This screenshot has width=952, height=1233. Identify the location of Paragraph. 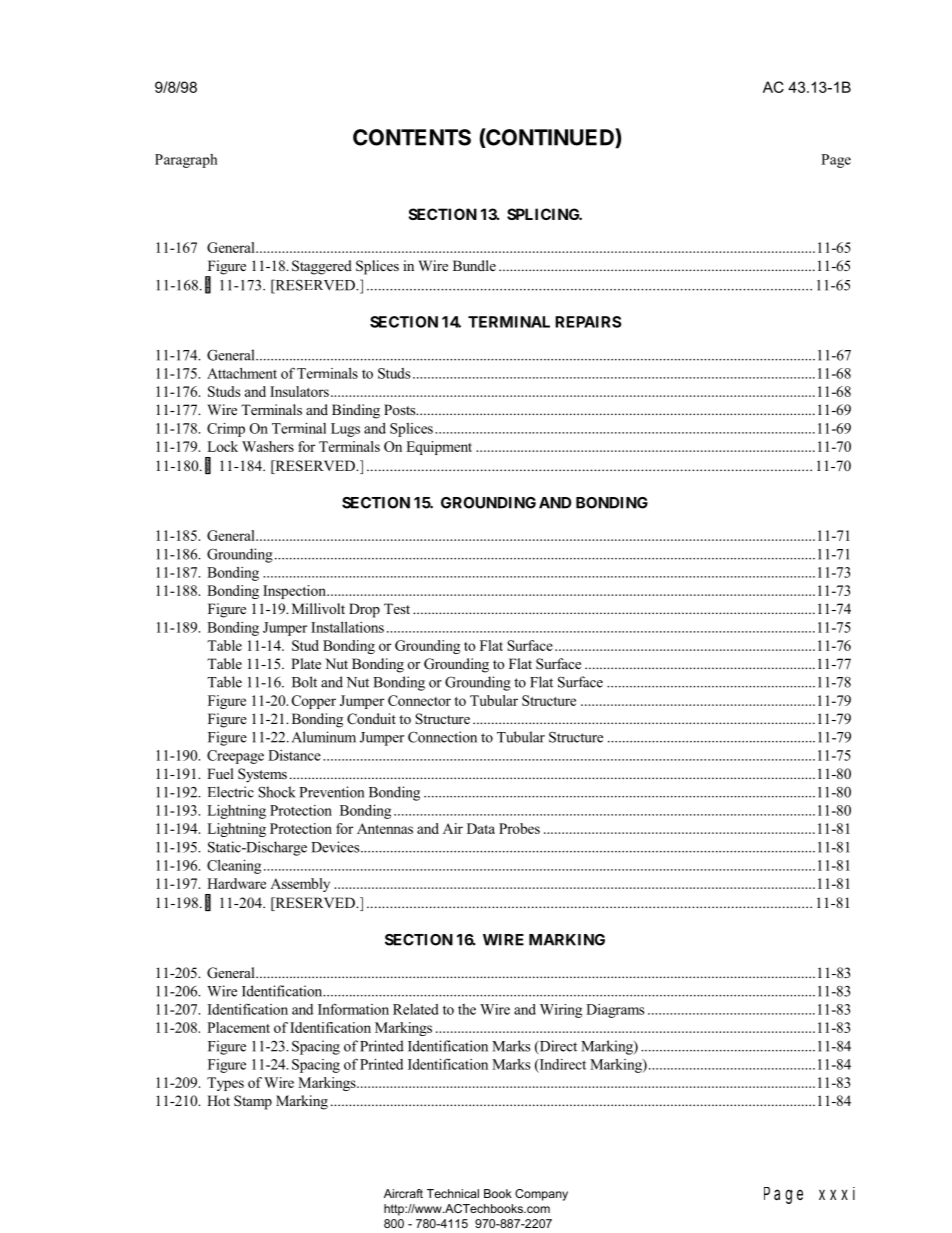
(186, 161).
